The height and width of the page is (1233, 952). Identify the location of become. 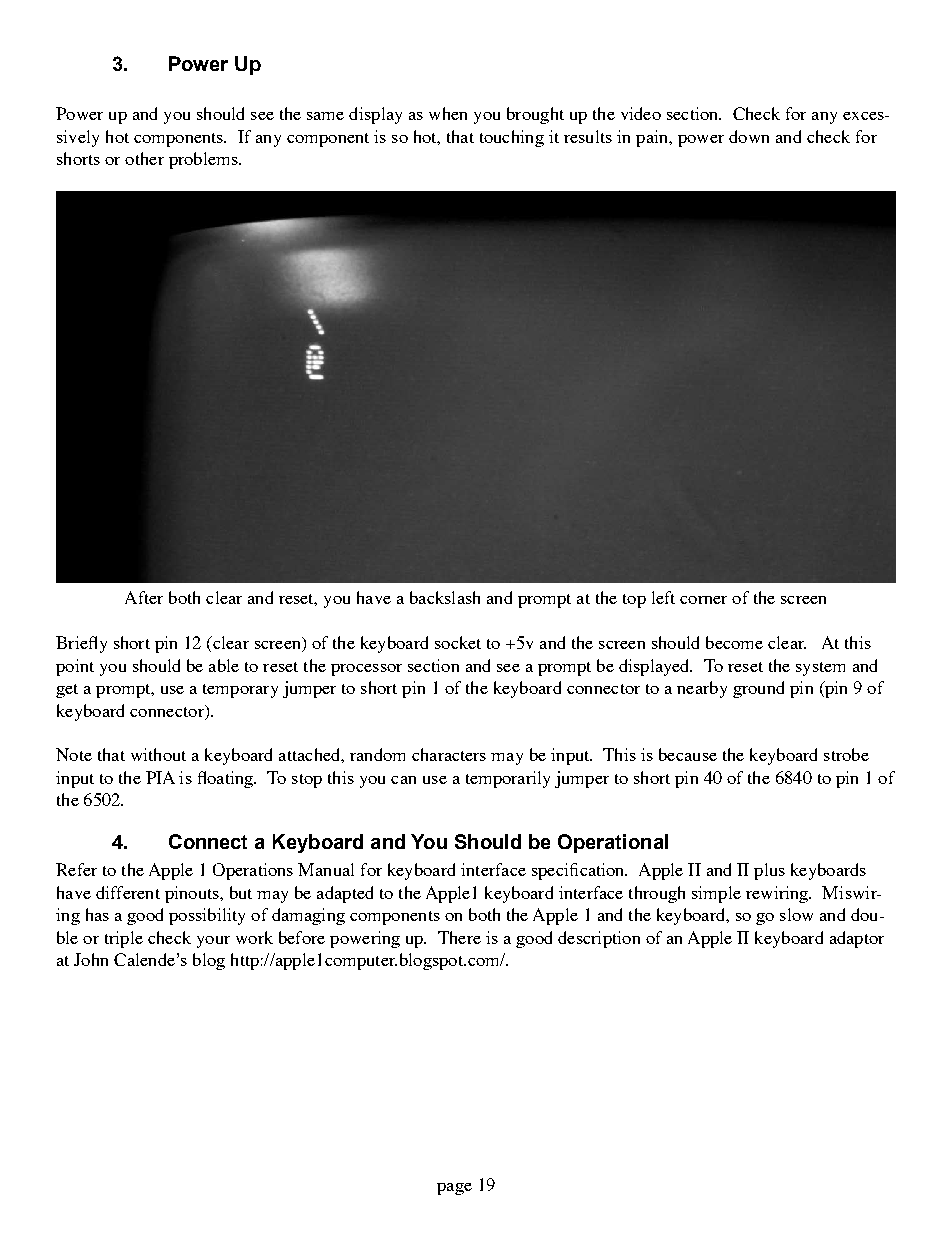
(734, 642).
